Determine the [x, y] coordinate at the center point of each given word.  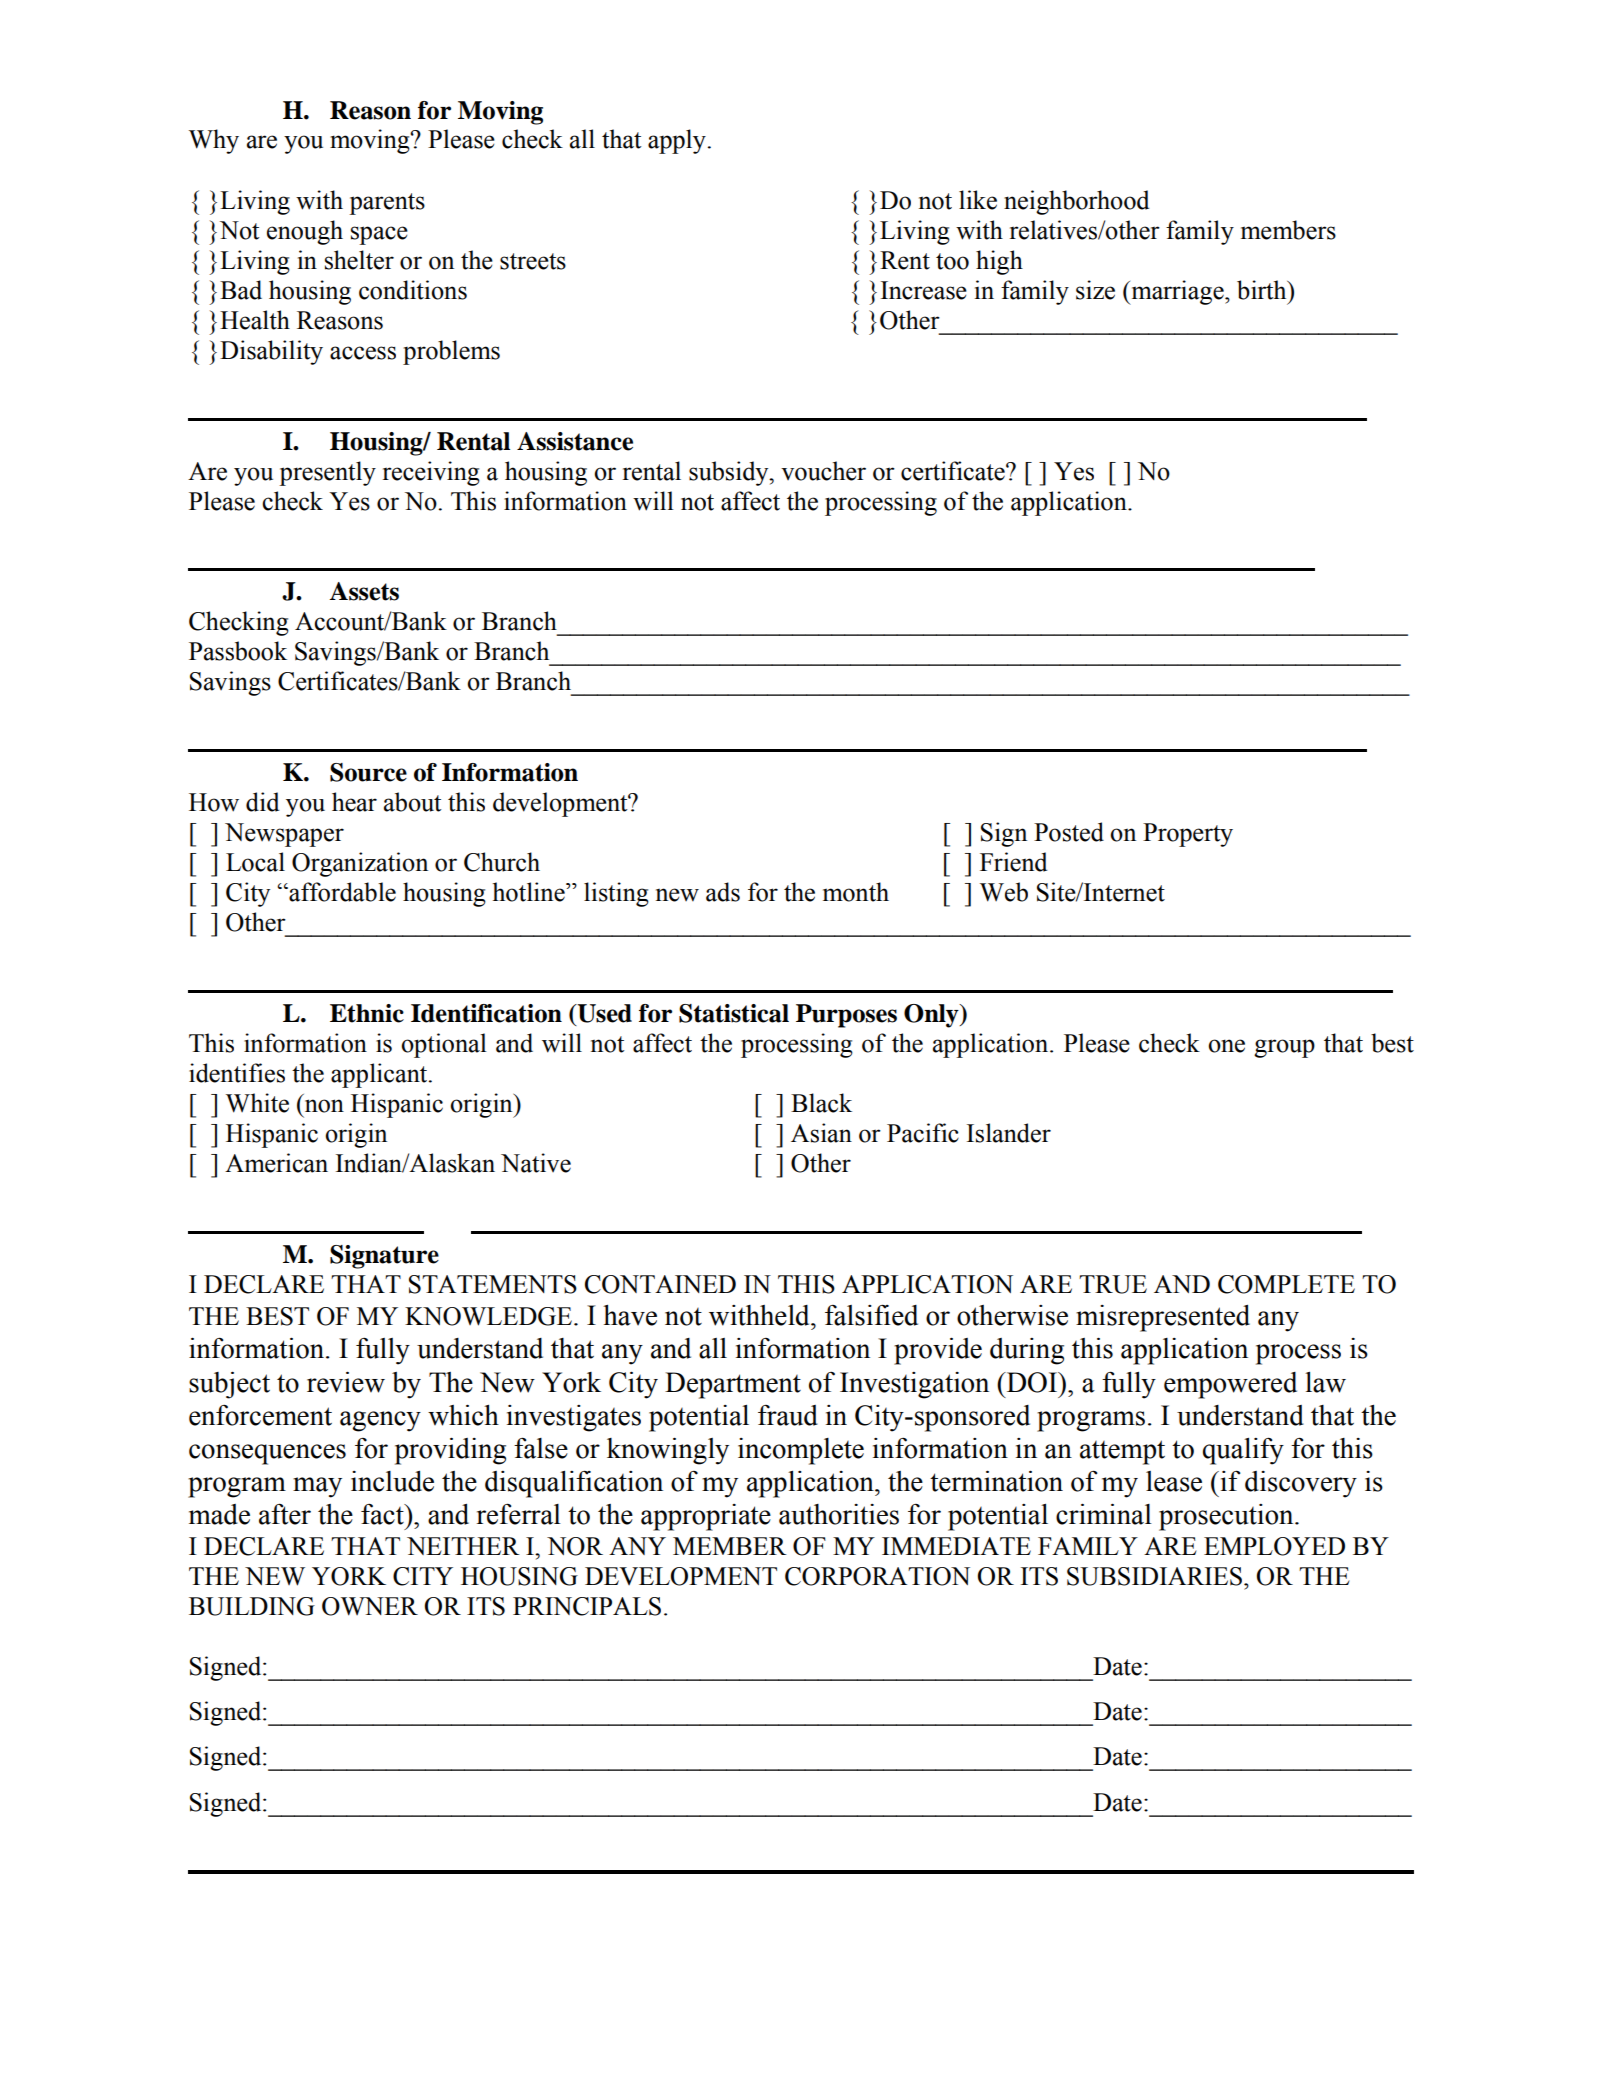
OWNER [370, 1606]
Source [368, 772]
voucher [823, 471]
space [379, 235]
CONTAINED [660, 1284]
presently [327, 473]
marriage [1177, 292]
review [346, 1382]
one [1226, 1046]
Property [1188, 835]
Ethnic [367, 1013]
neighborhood [1076, 202]
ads [723, 892]
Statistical [734, 1013]
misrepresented [1163, 1318]
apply [678, 141]
